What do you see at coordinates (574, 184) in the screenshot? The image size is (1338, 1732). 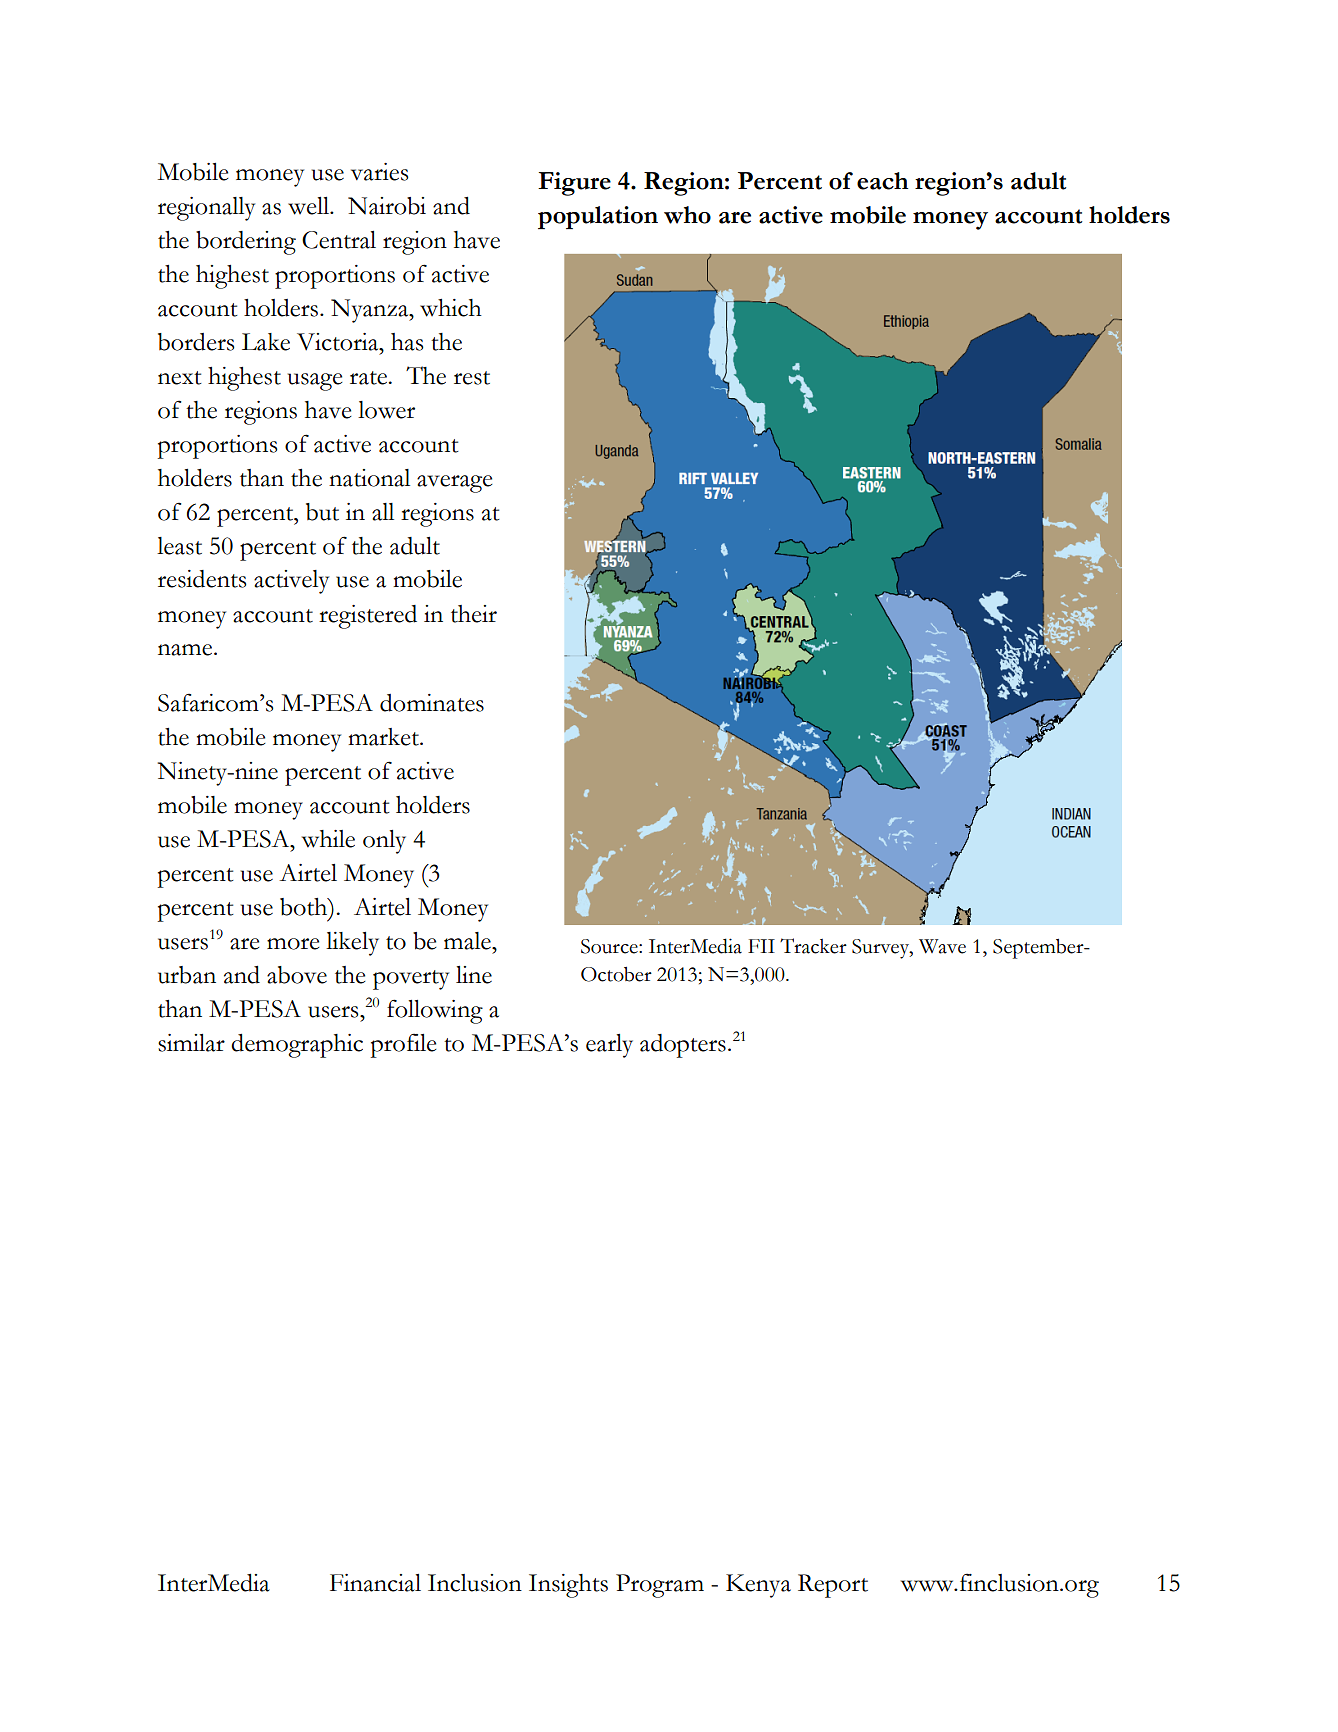 I see `Figure` at bounding box center [574, 184].
